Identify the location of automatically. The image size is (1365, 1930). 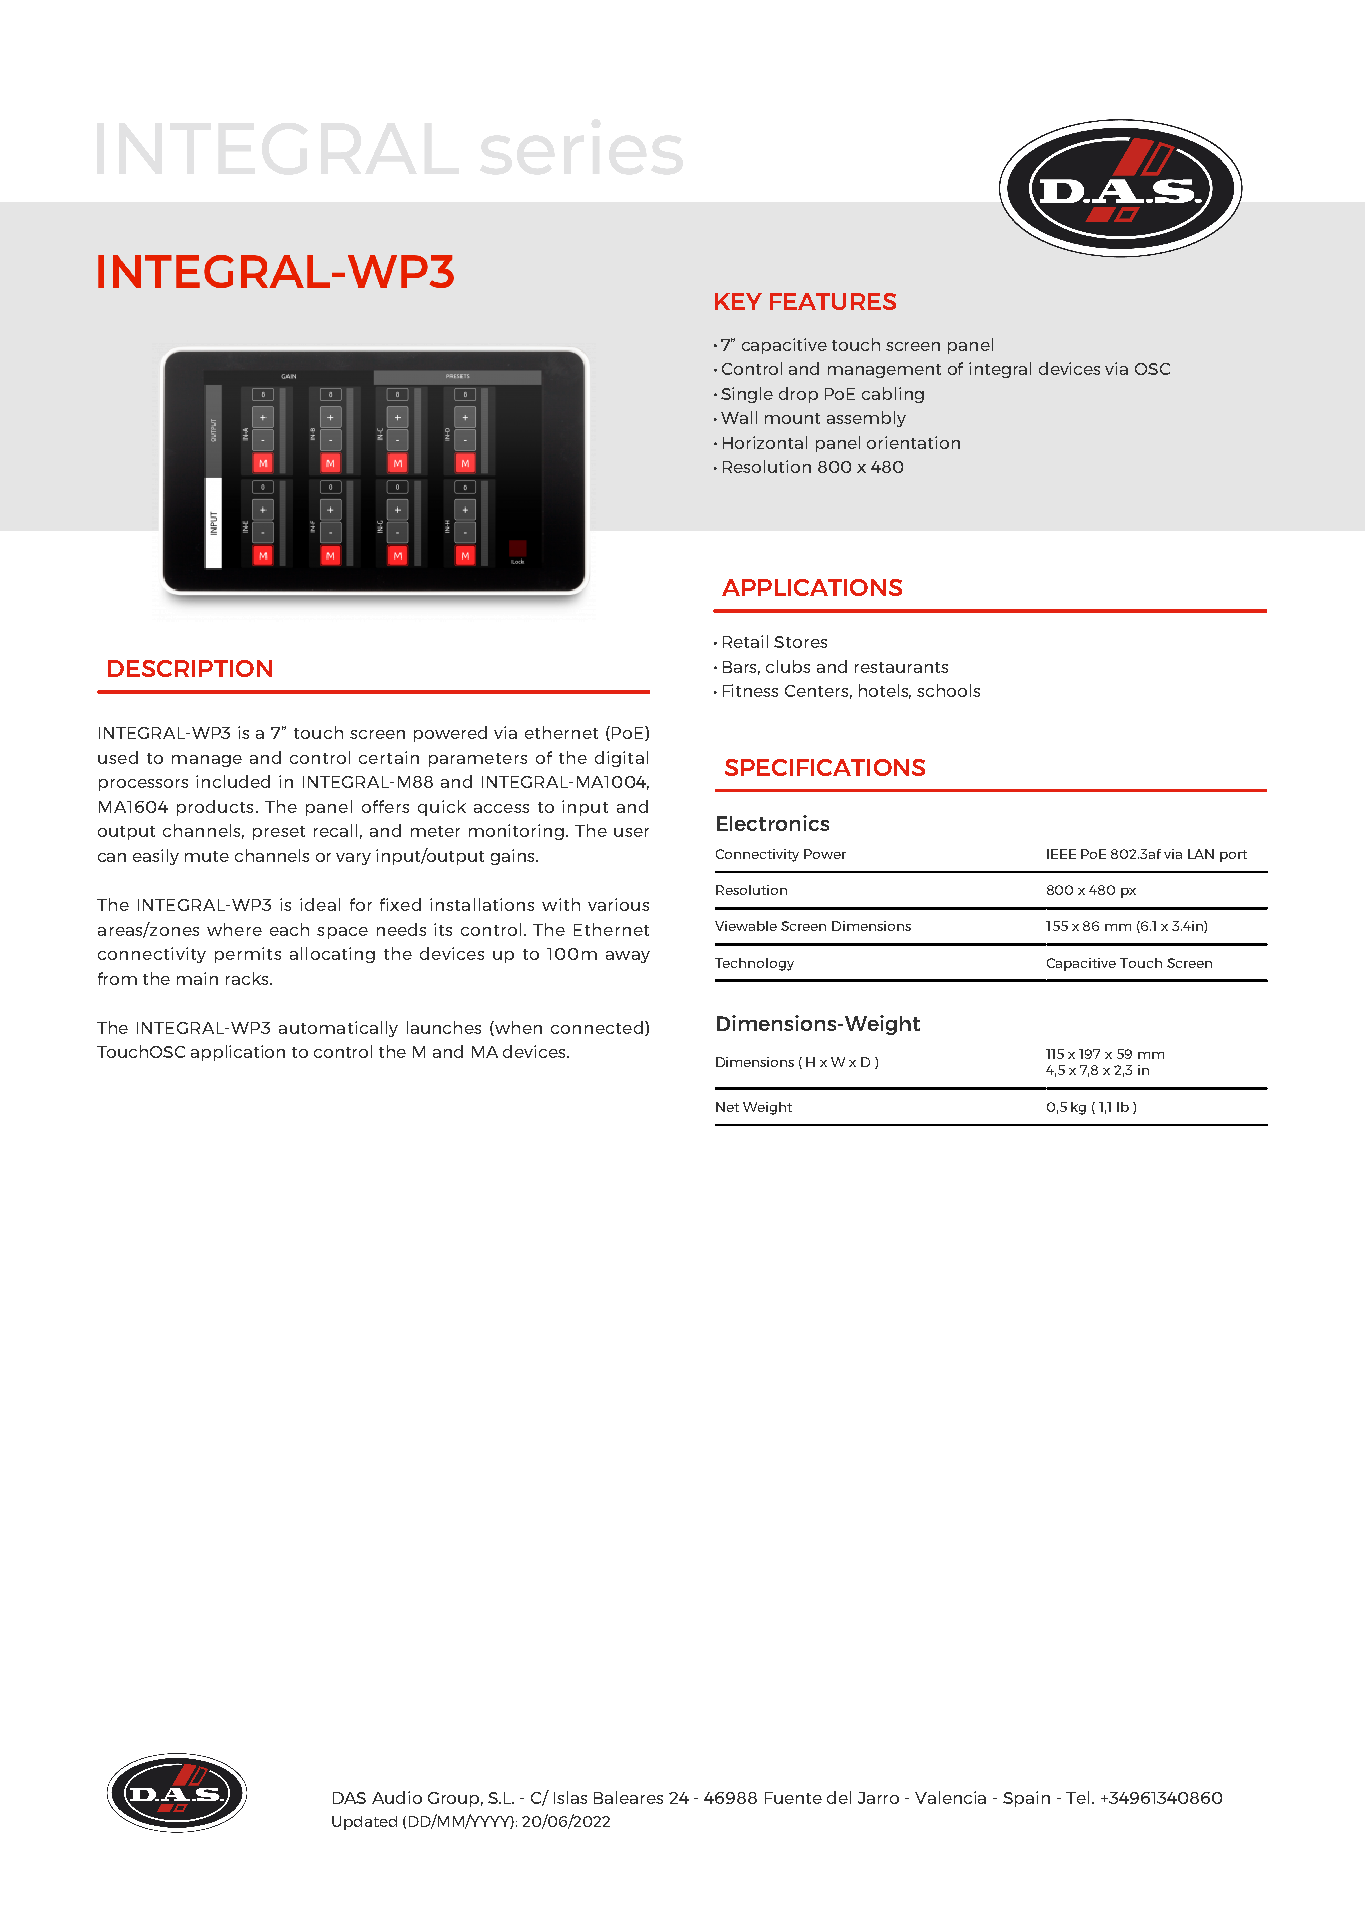
(338, 1029).
